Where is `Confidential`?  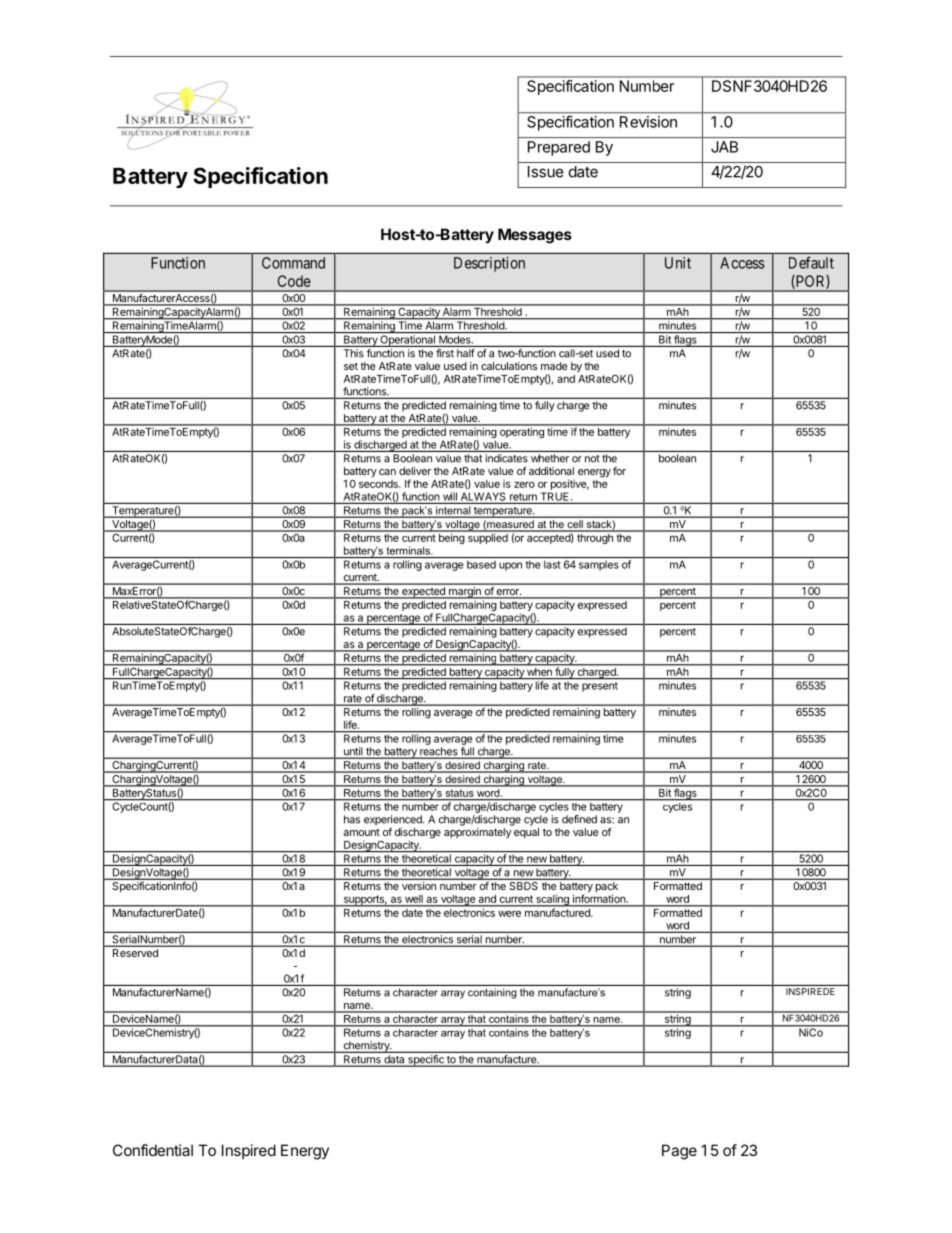 Confidential is located at coordinates (153, 1150).
